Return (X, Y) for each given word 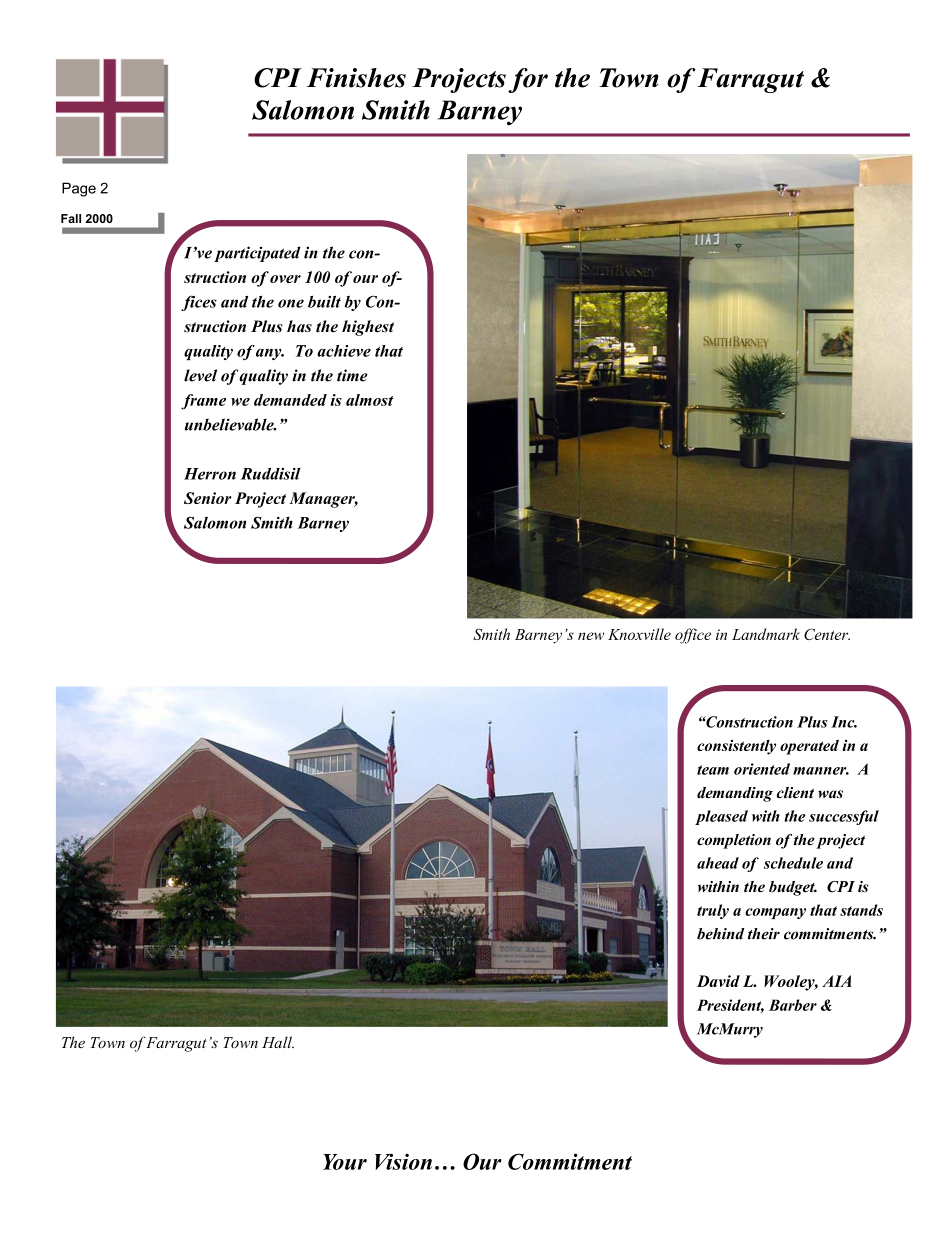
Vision (403, 1161)
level (200, 375)
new (591, 636)
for (528, 80)
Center (827, 634)
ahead (718, 863)
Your (345, 1162)
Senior (208, 498)
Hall (278, 1042)
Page (79, 189)
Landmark (766, 634)
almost (369, 400)
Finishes (356, 78)
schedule (793, 863)
